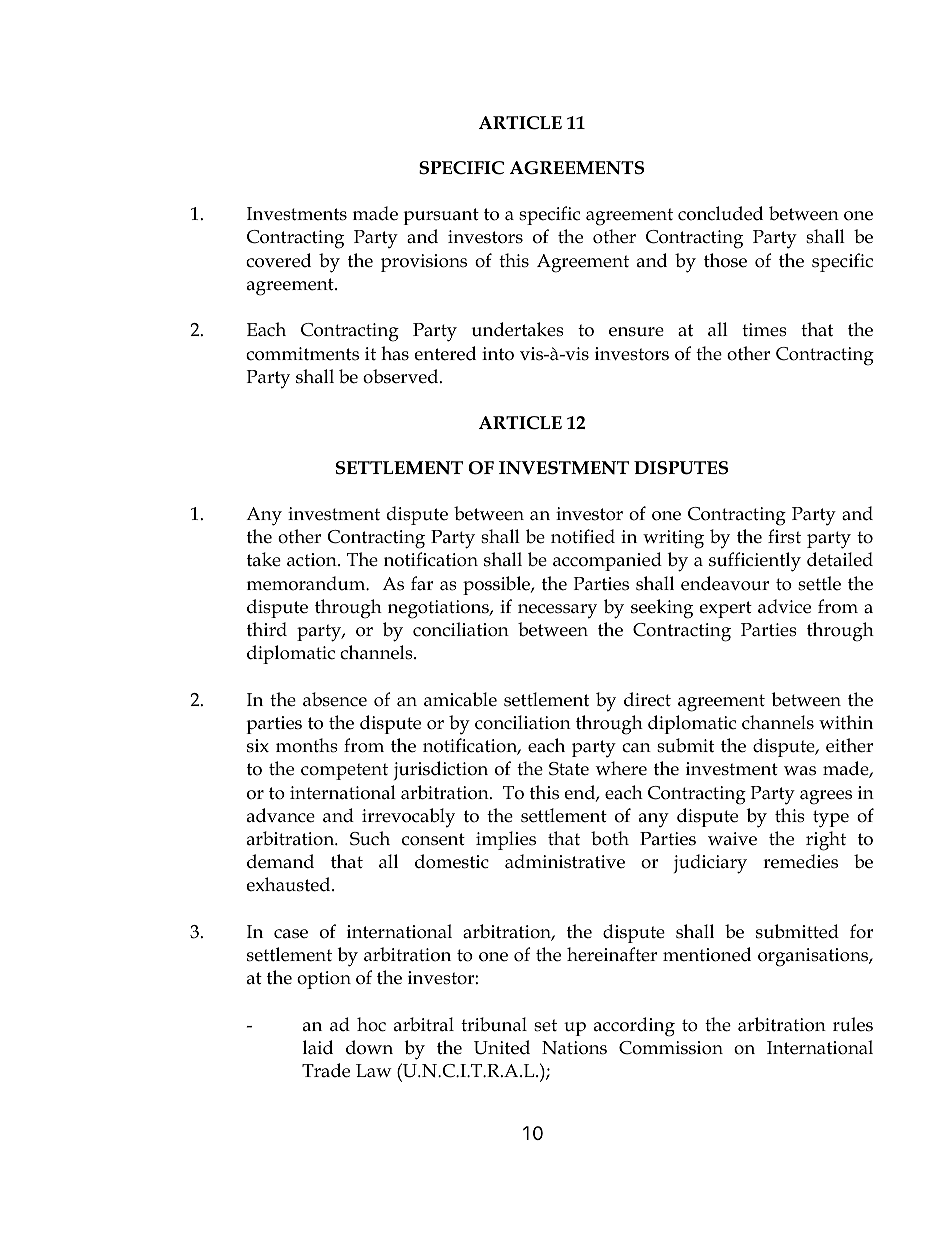 This image has width=952, height=1233. Describe the element at coordinates (278, 260) in the image. I see `covered` at that location.
